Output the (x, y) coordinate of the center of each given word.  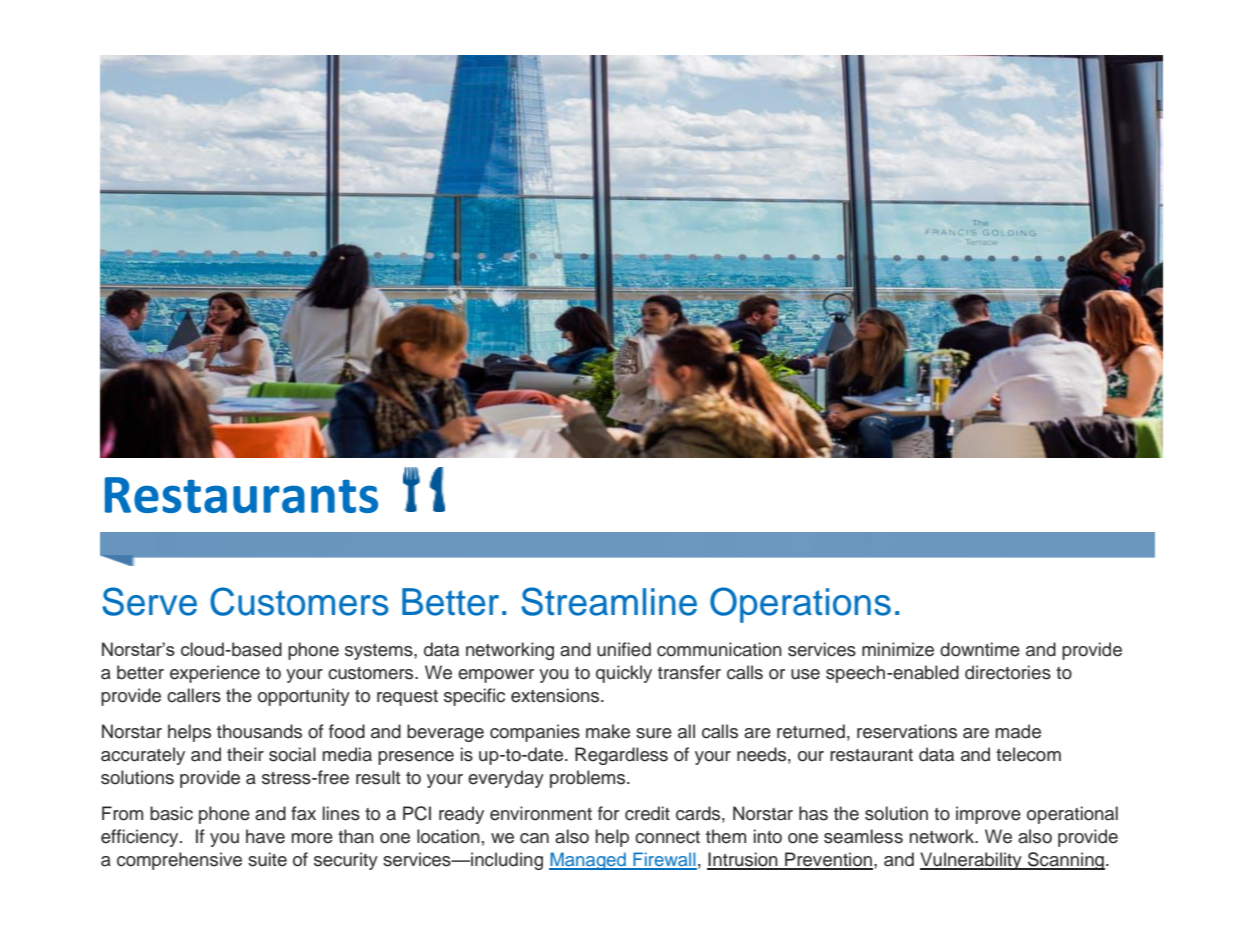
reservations (907, 731)
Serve (149, 601)
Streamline (609, 601)
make (608, 731)
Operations (800, 605)
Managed (588, 861)
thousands (259, 731)
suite (267, 859)
